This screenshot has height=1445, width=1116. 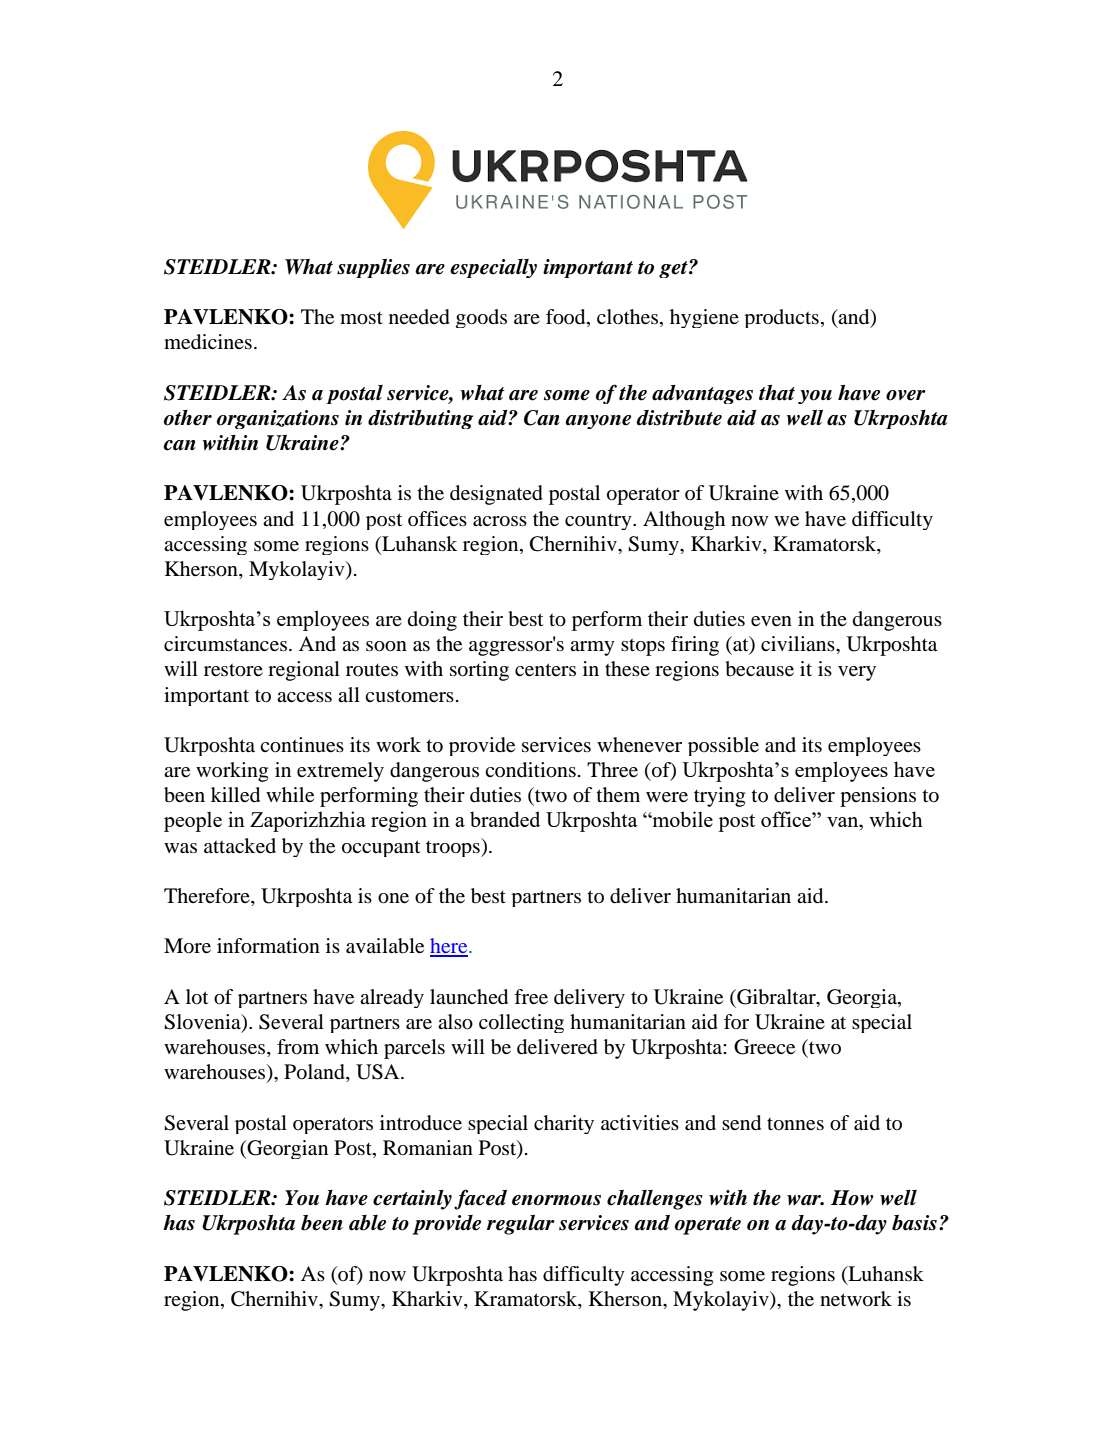 What do you see at coordinates (771, 621) in the screenshot?
I see `even` at bounding box center [771, 621].
